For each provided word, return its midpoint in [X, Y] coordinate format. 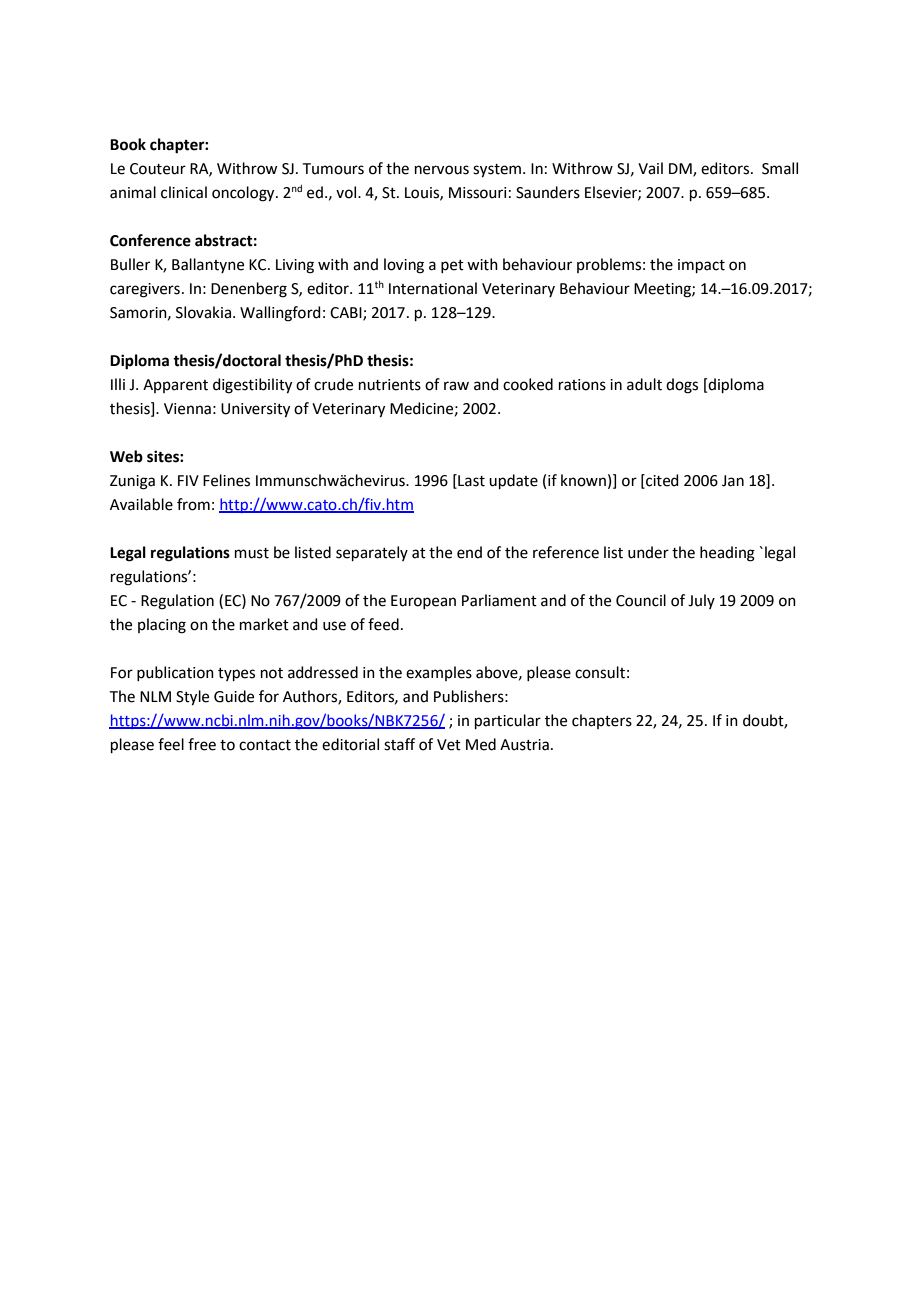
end [469, 552]
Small [780, 168]
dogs [682, 386]
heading [727, 554]
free [202, 744]
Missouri [477, 193]
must [252, 553]
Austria [524, 745]
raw [456, 386]
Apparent [175, 386]
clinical [184, 192]
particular [508, 721]
